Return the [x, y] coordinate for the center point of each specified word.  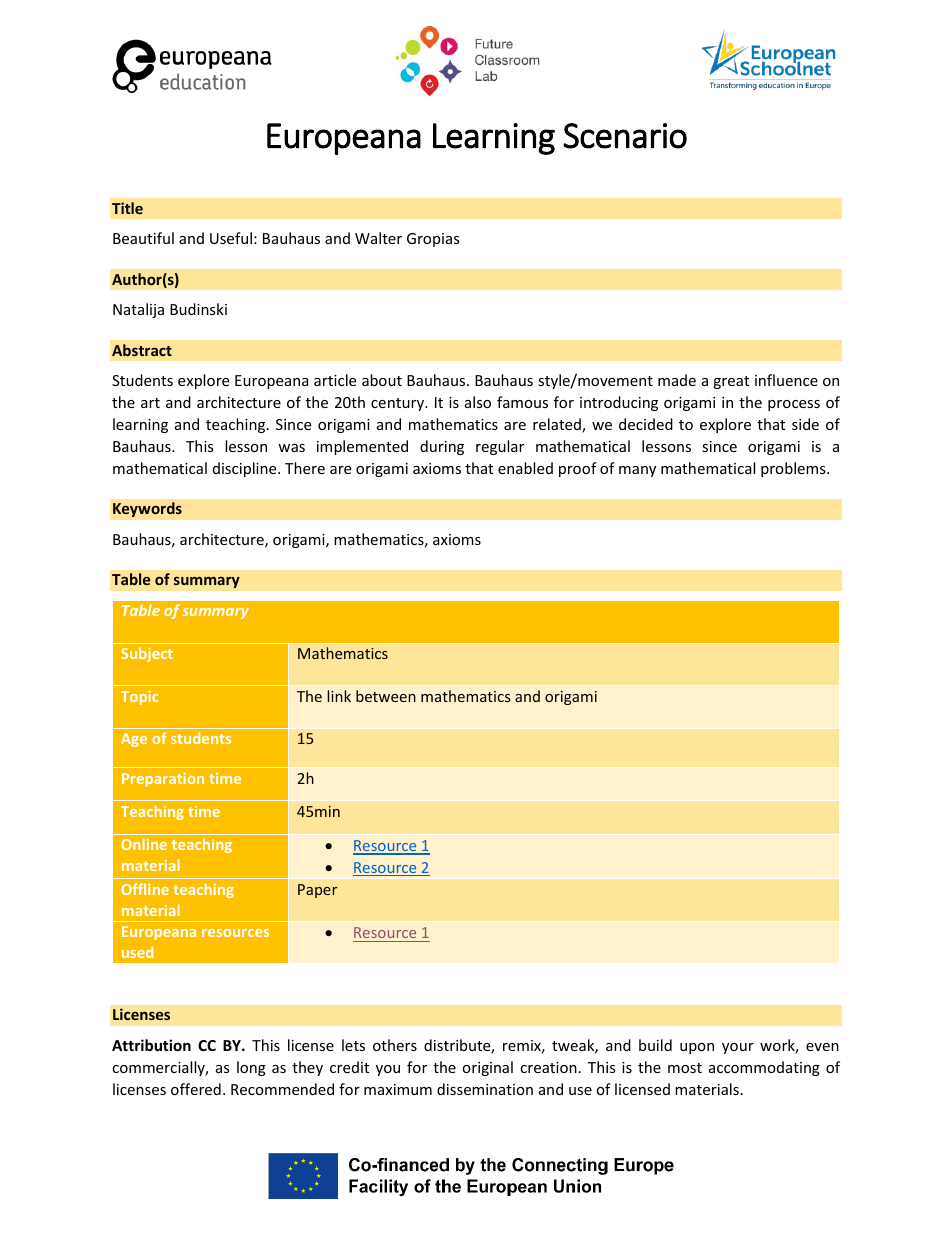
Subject [147, 654]
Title [127, 208]
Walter [378, 238]
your [738, 1048]
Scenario [625, 136]
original [487, 1068]
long [251, 1068]
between [386, 696]
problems [794, 469]
